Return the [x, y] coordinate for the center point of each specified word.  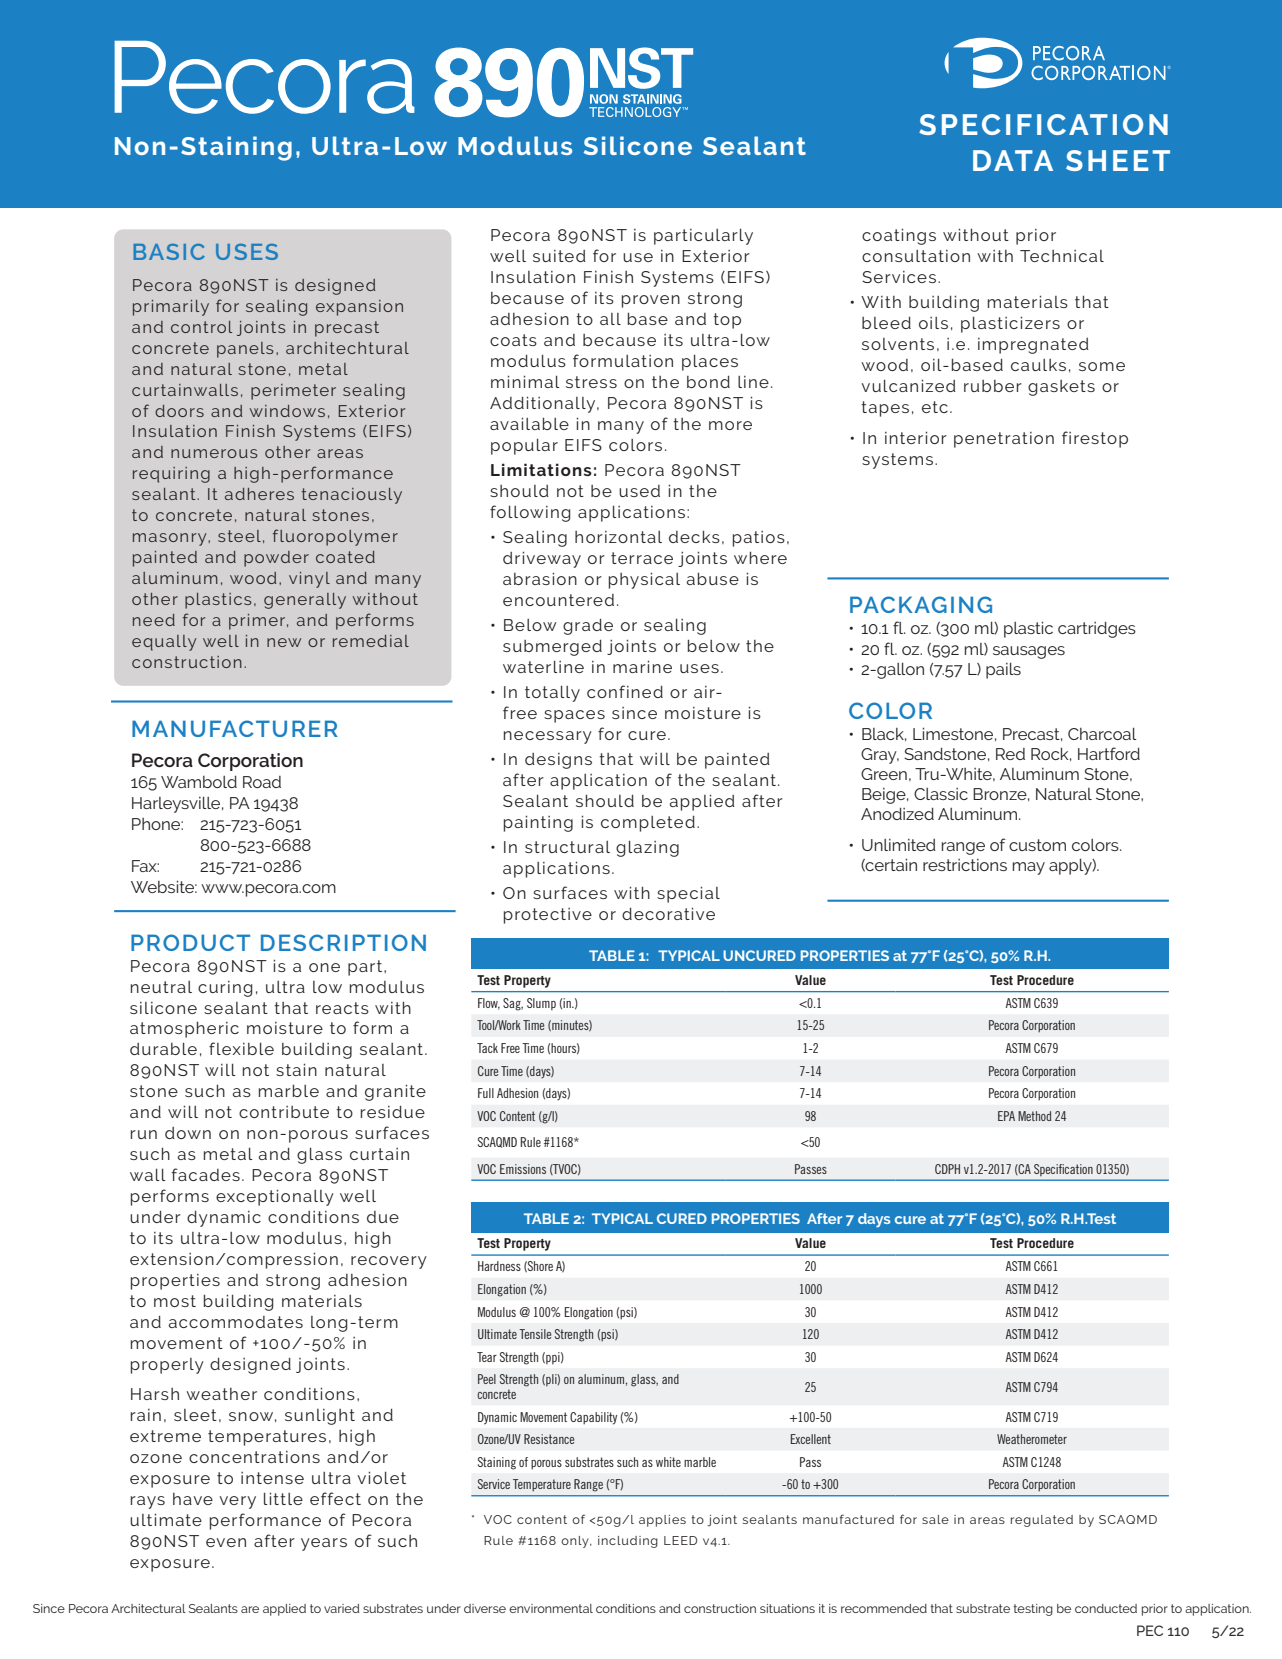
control [201, 327]
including [628, 1542]
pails [1003, 670]
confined [625, 691]
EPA [1006, 1116]
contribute [284, 1112]
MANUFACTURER [235, 728]
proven [651, 301]
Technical [1062, 256]
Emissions [523, 1169]
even [226, 1542]
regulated [1042, 1521]
